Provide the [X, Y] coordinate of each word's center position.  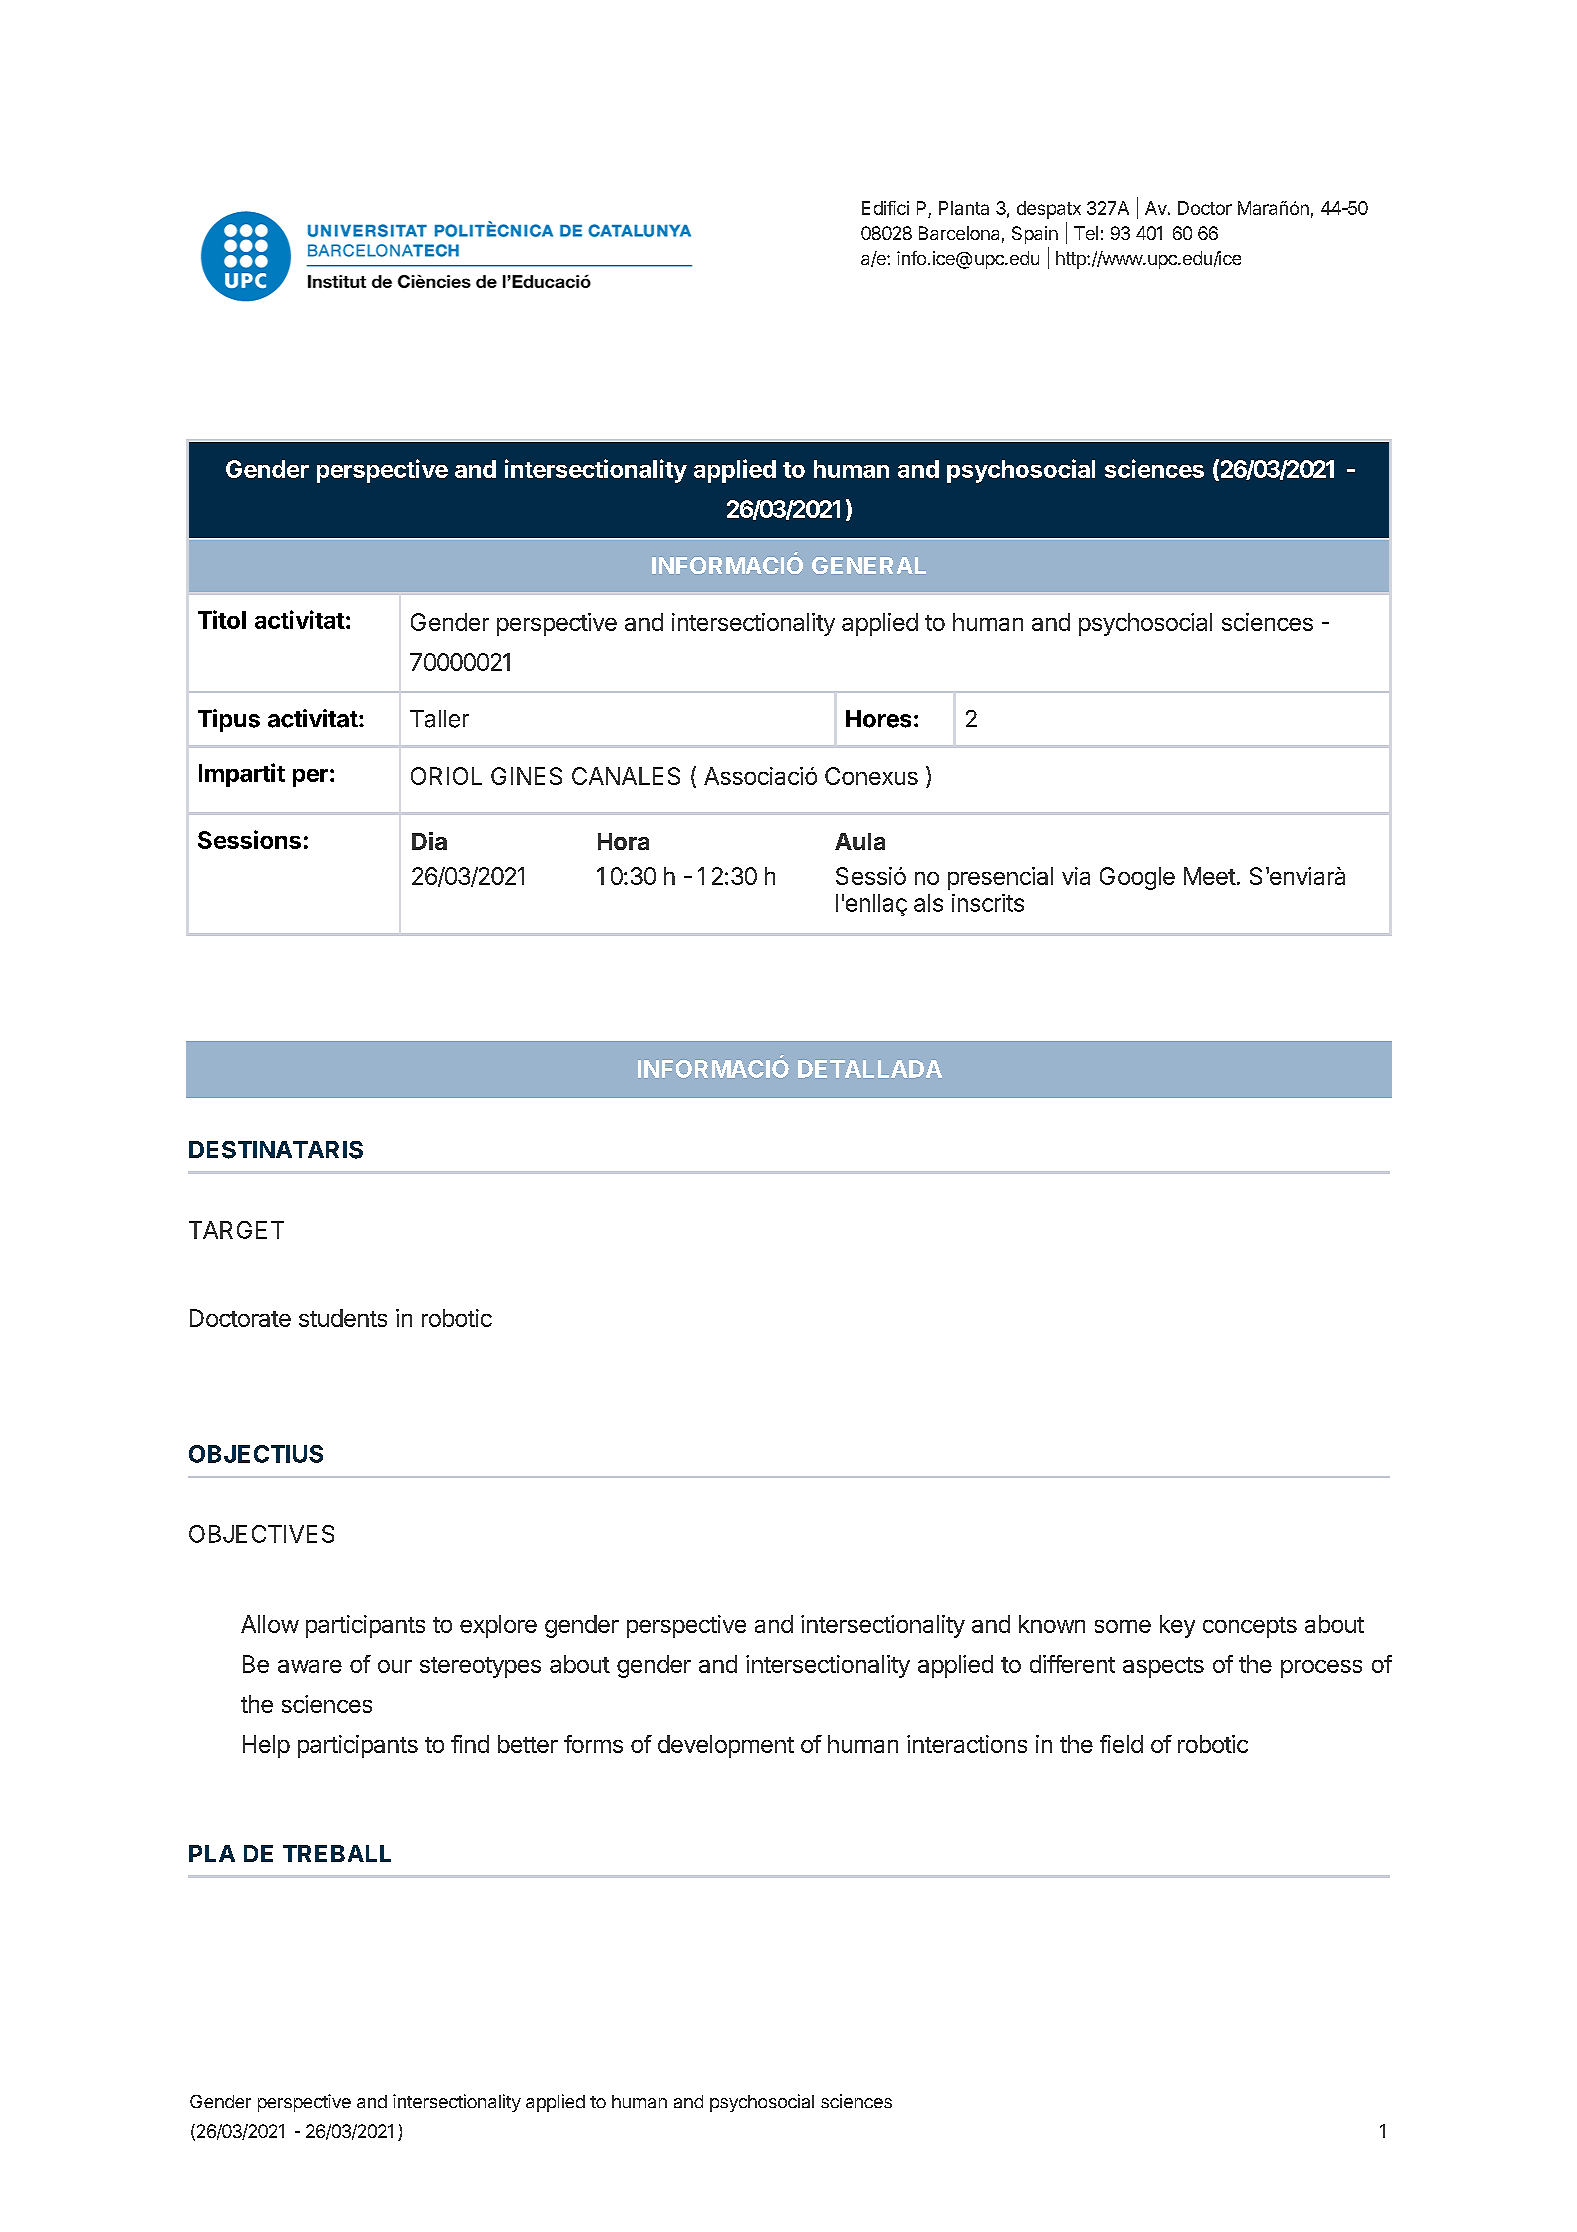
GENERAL [869, 565]
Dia [429, 841]
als [928, 903]
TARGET [236, 1230]
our [395, 1666]
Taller [439, 719]
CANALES [626, 776]
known [1052, 1624]
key [1177, 1626]
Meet [1210, 876]
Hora [623, 841]
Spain [1035, 235]
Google [1137, 878]
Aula [860, 841]
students [343, 1318]
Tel [1086, 233]
